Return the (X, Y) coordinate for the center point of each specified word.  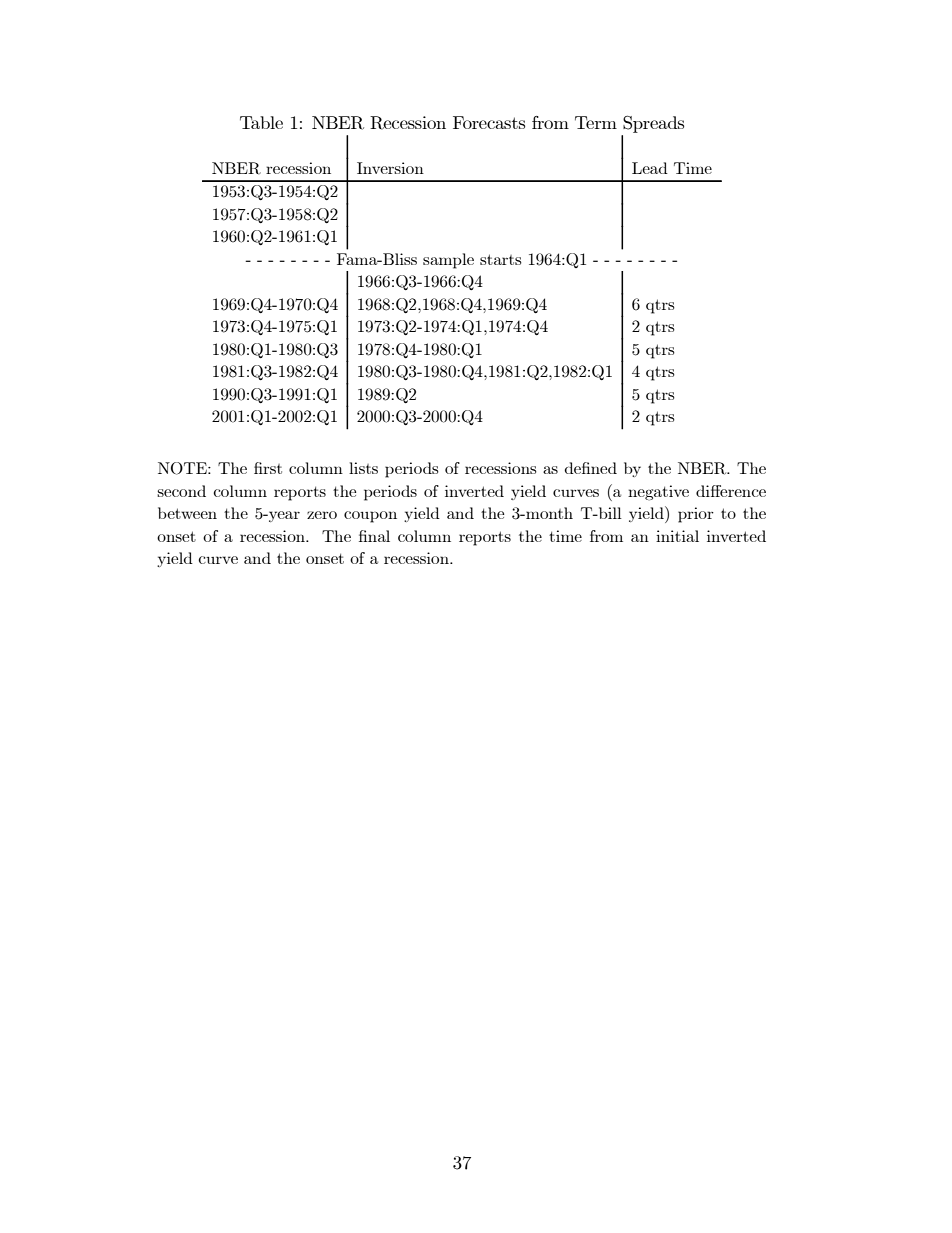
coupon (370, 517)
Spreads (653, 124)
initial (677, 536)
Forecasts (489, 122)
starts (501, 259)
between (187, 513)
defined (590, 468)
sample (448, 261)
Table (261, 122)
